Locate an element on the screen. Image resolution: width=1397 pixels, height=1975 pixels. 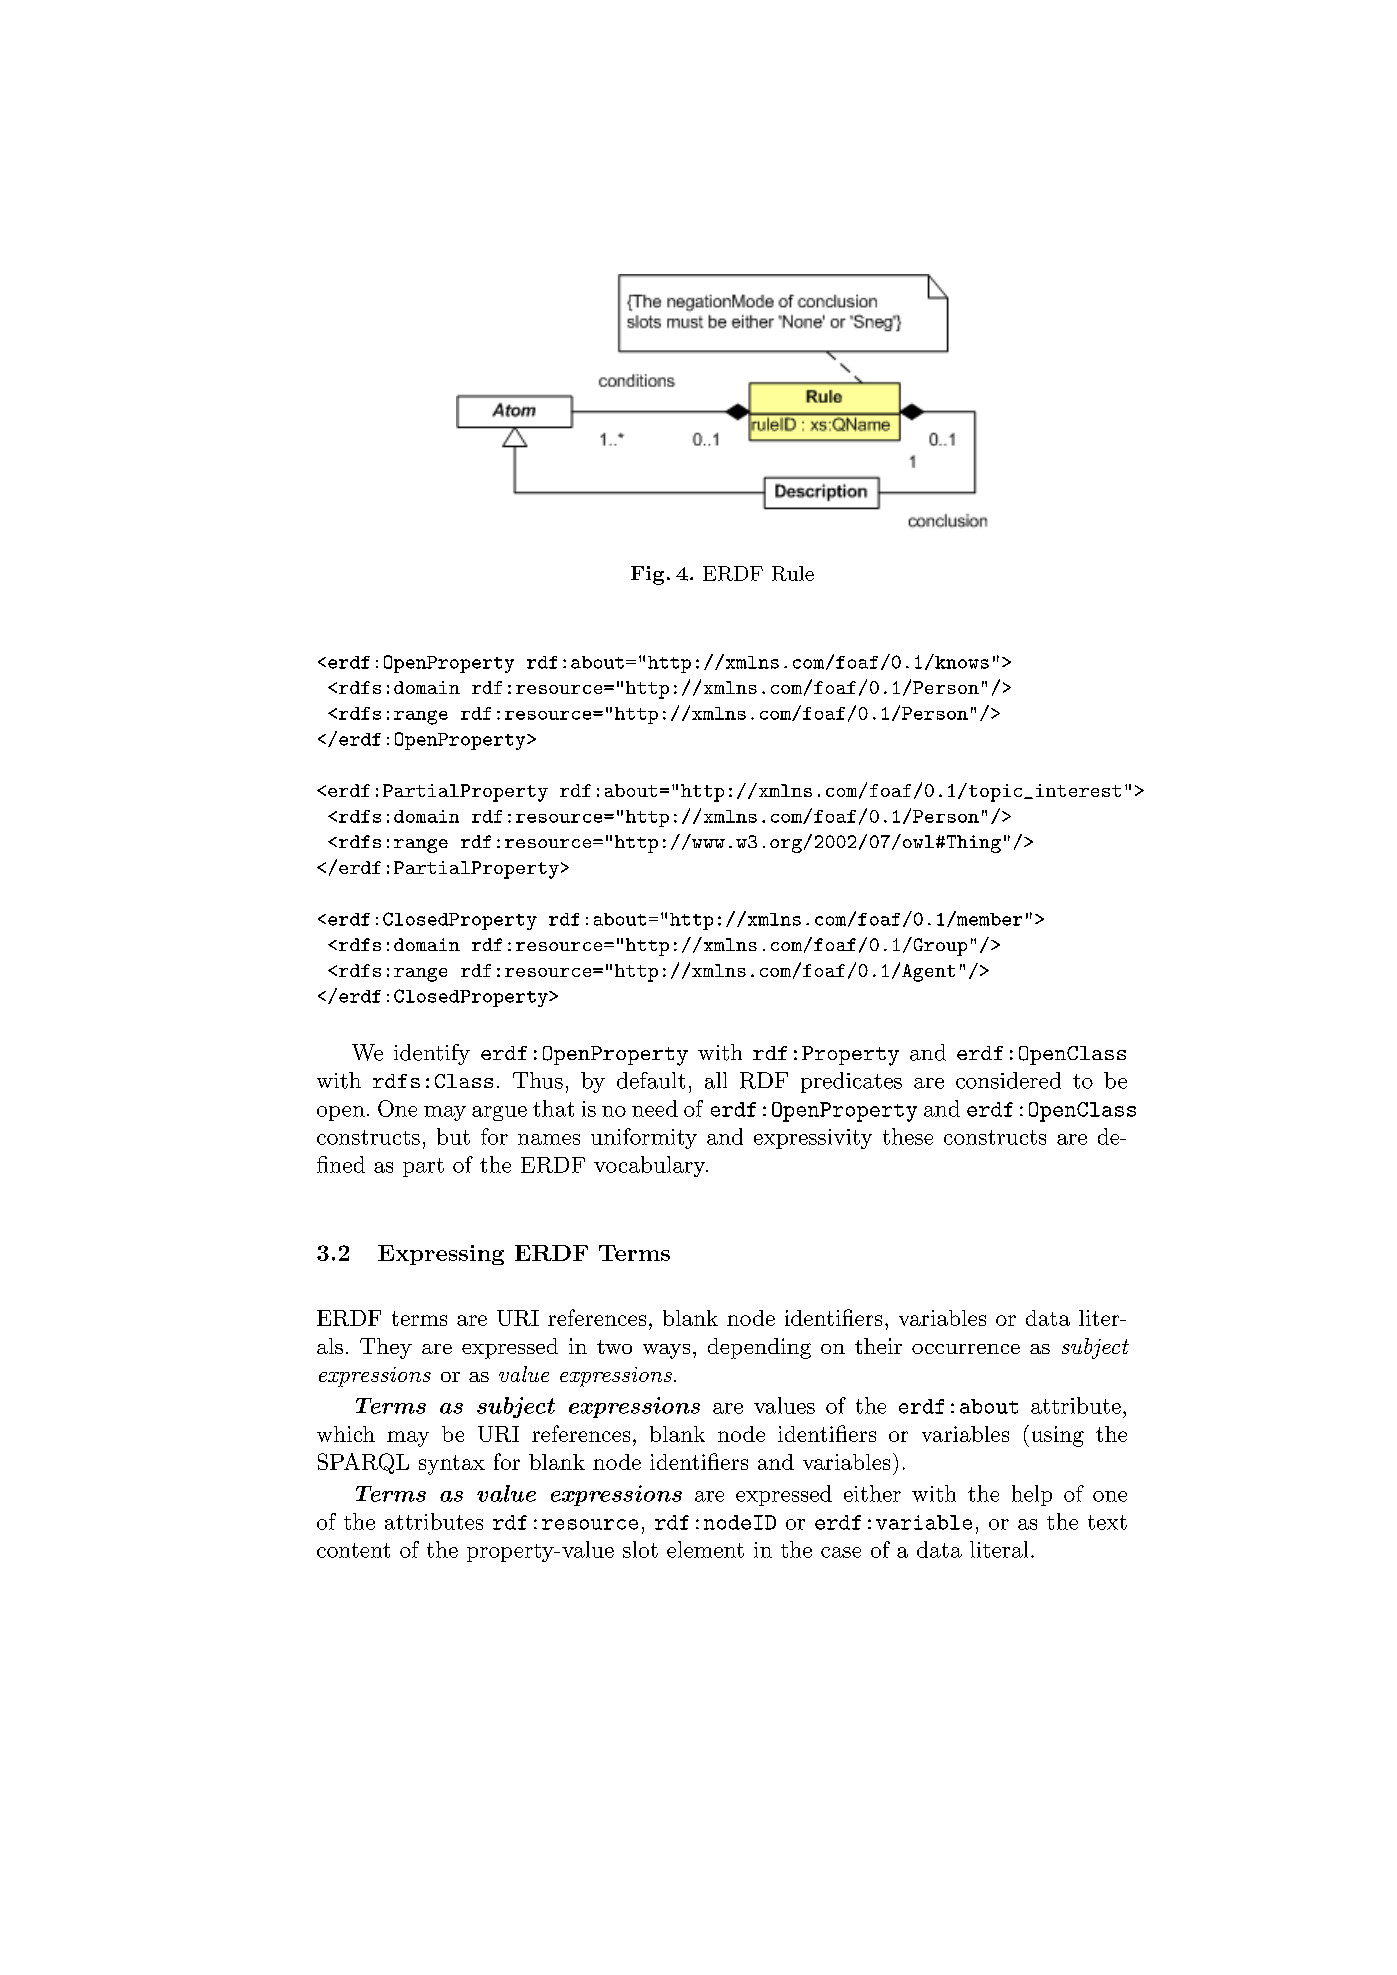
Rule is located at coordinates (793, 573).
